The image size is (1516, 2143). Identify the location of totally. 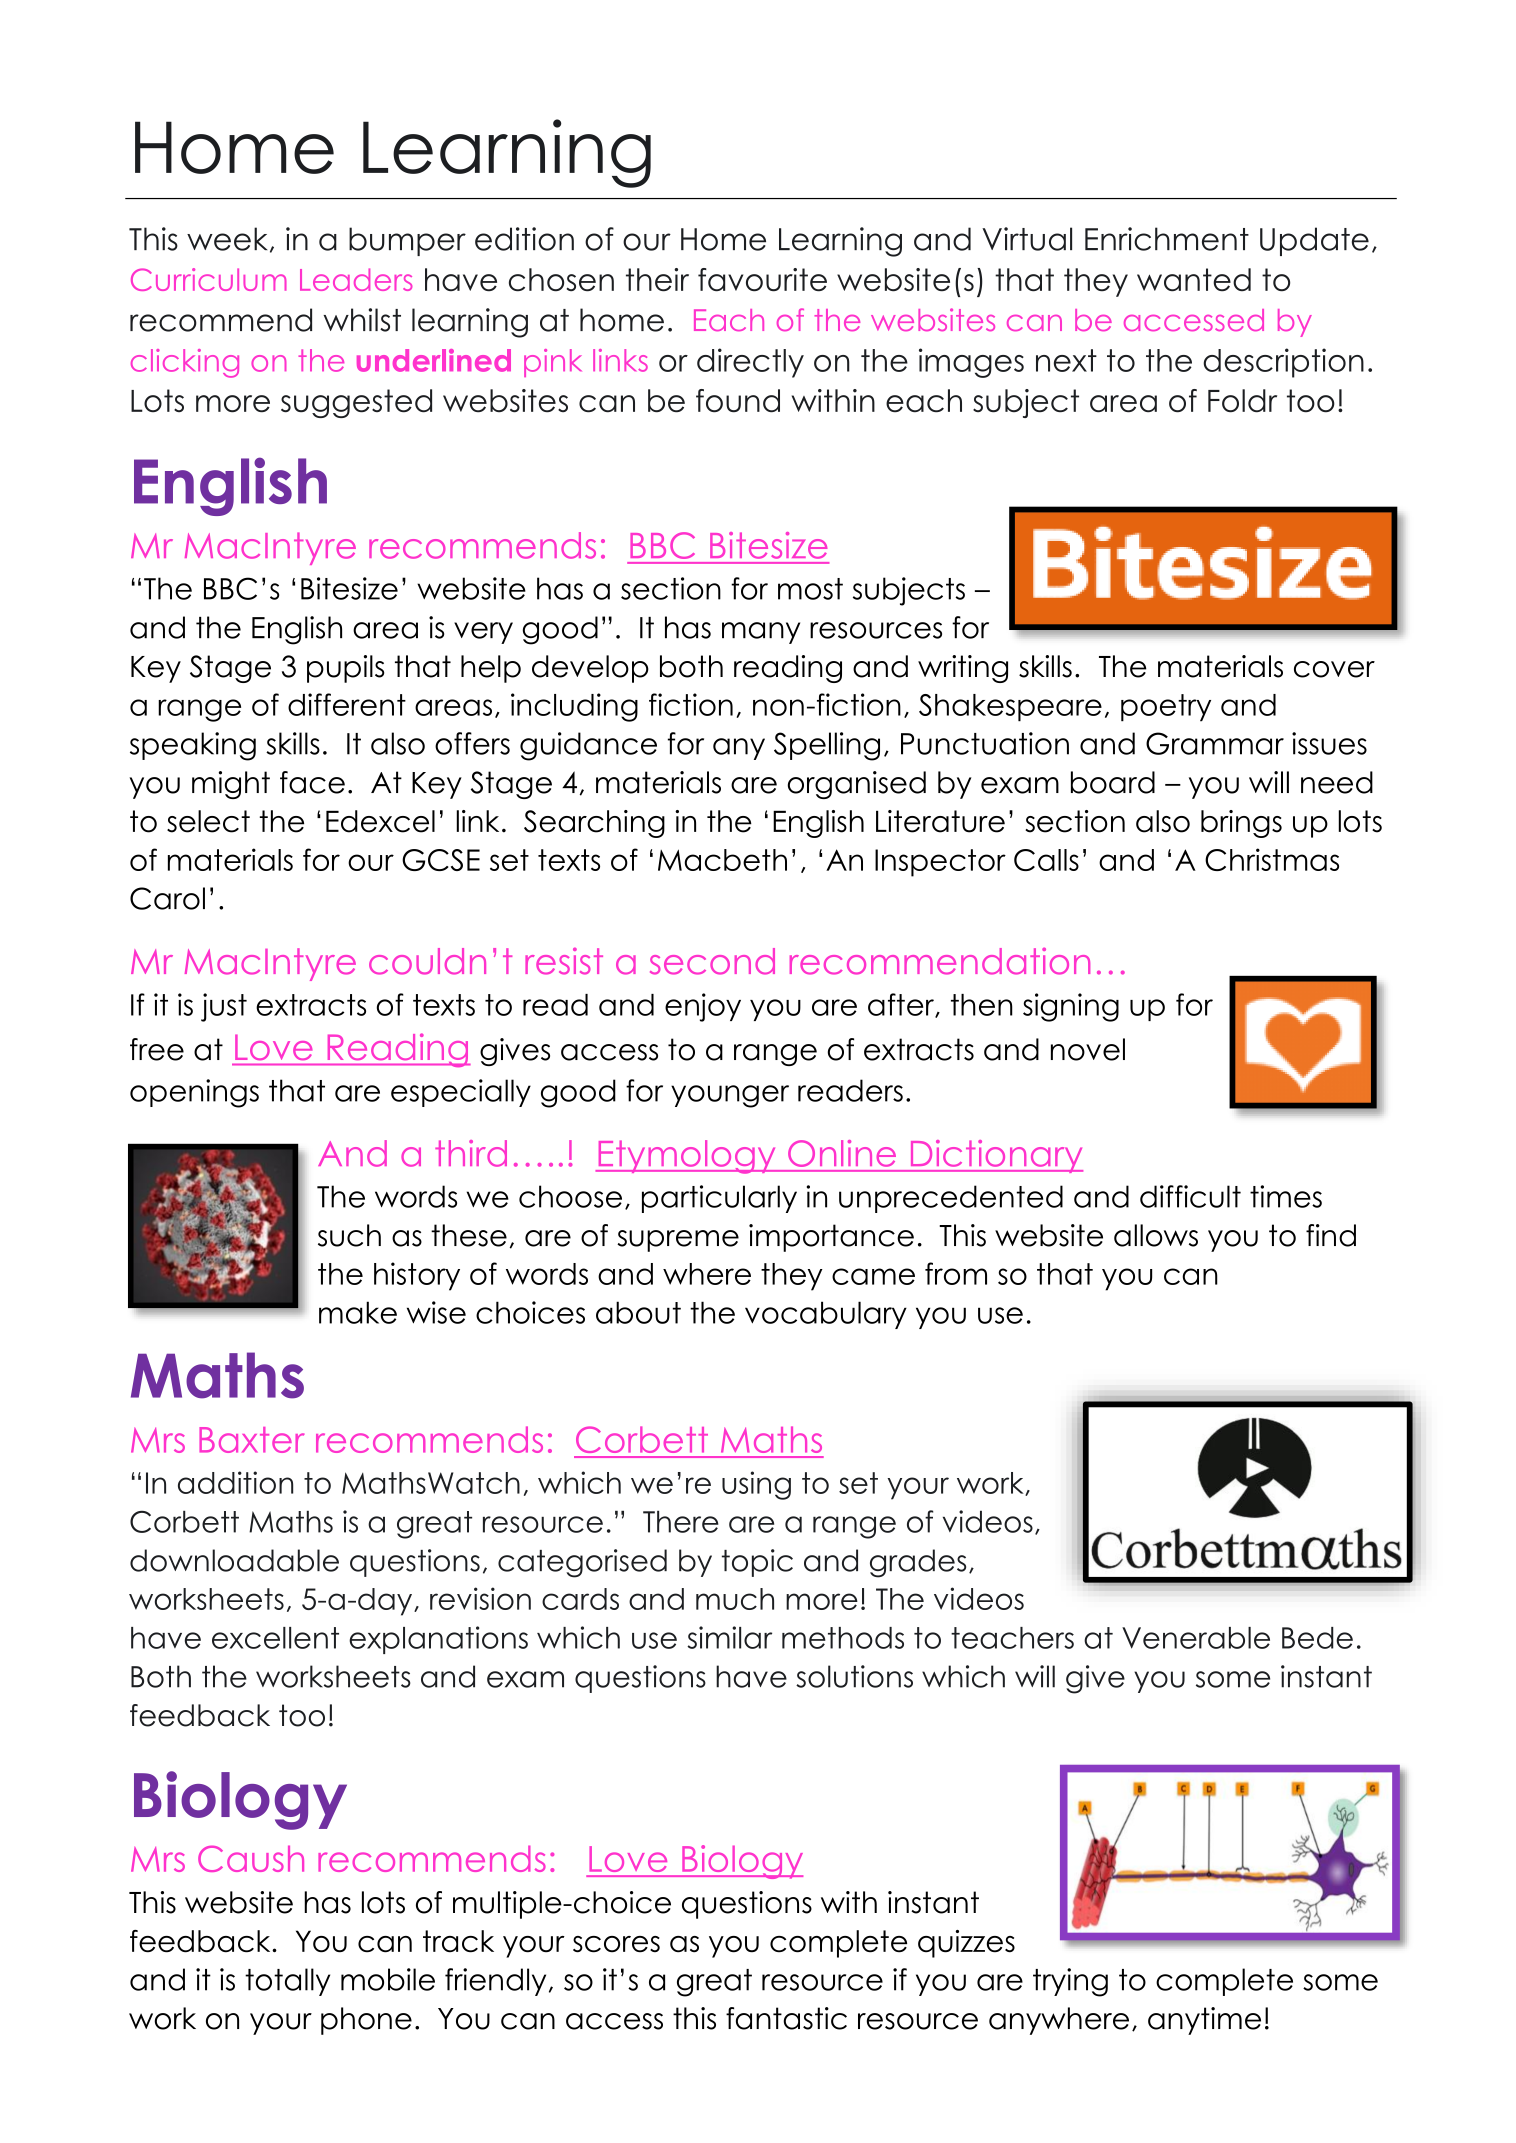
(287, 1982).
